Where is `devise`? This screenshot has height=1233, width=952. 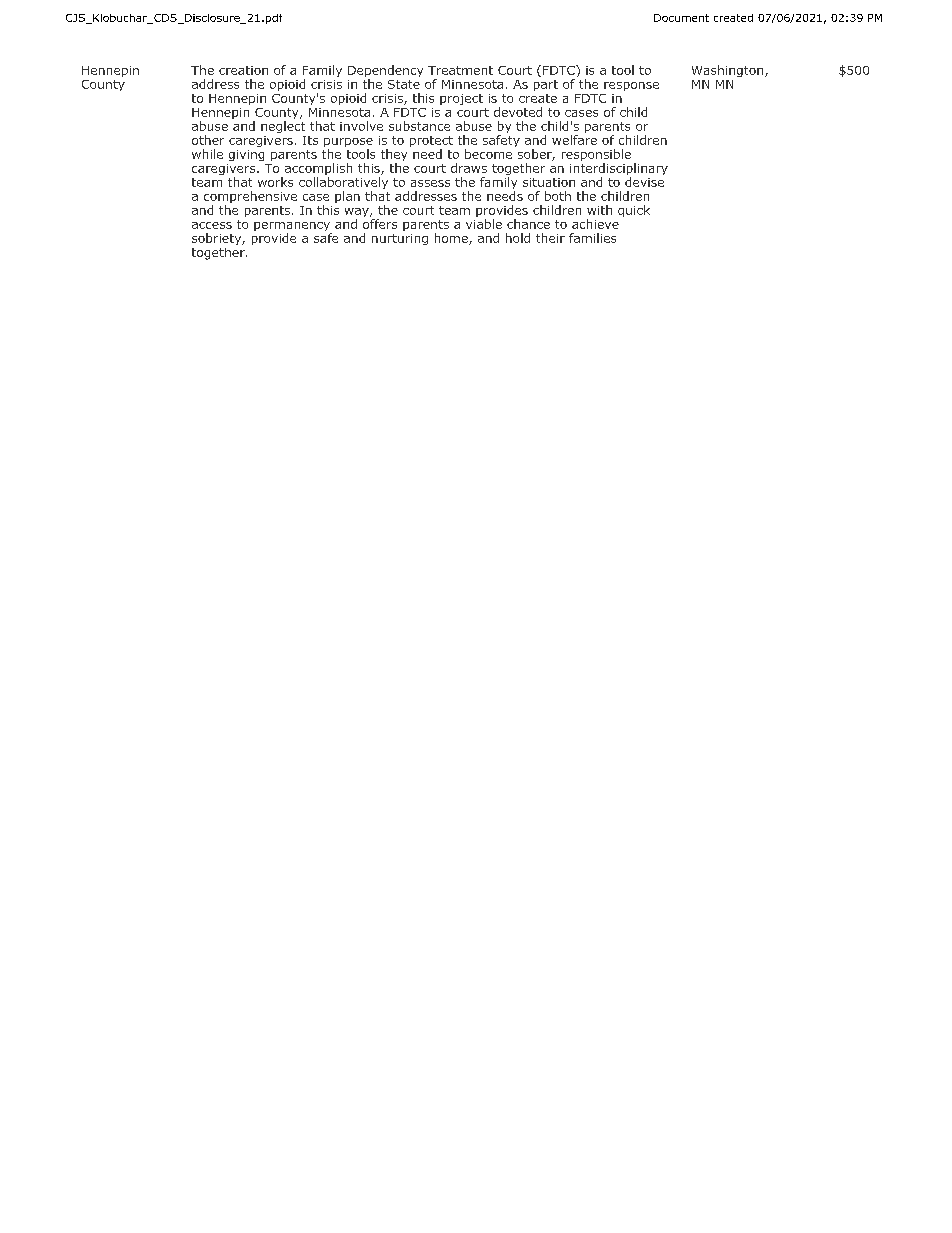 devise is located at coordinates (644, 182).
